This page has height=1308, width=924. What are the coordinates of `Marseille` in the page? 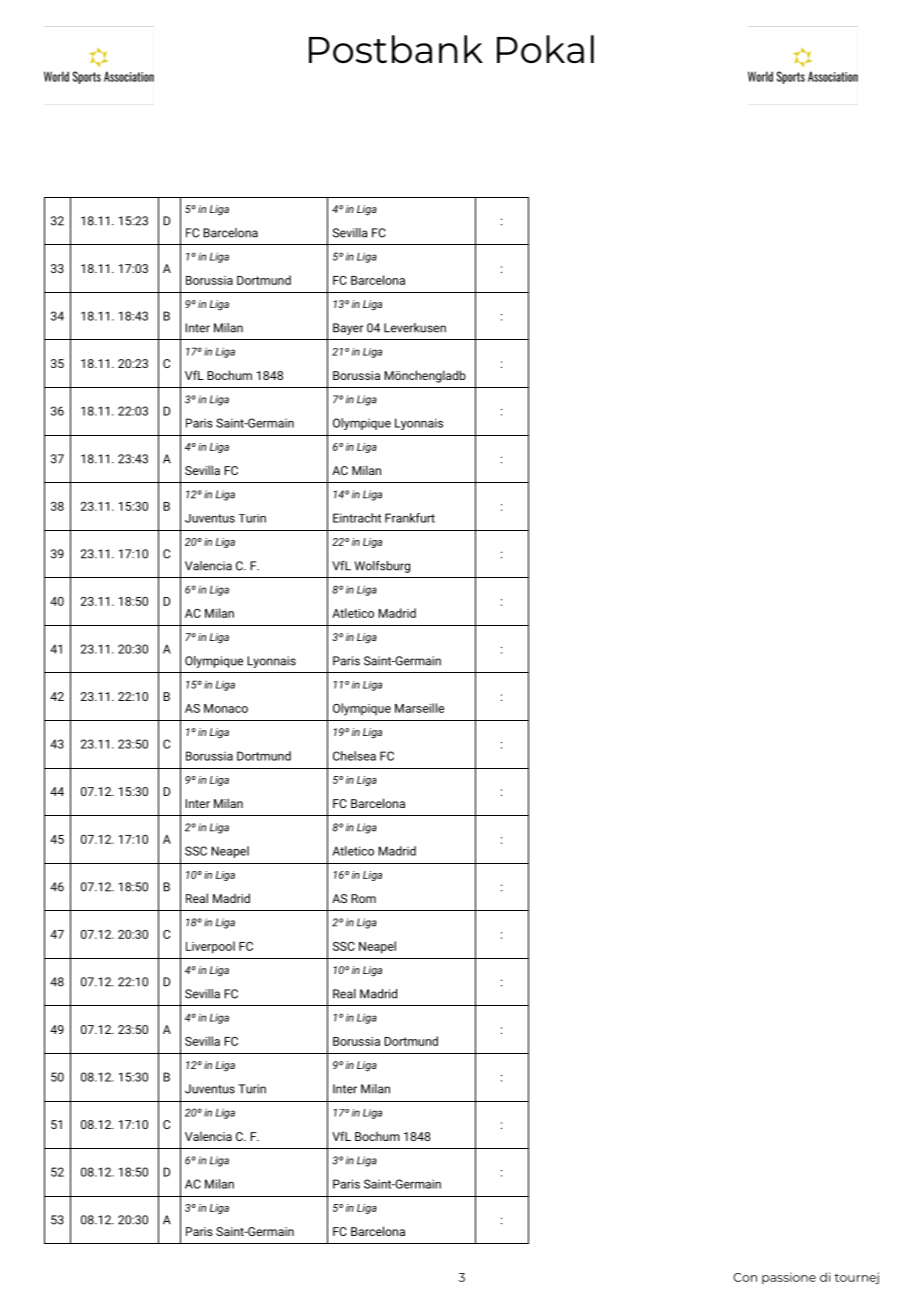 It's located at (419, 708).
